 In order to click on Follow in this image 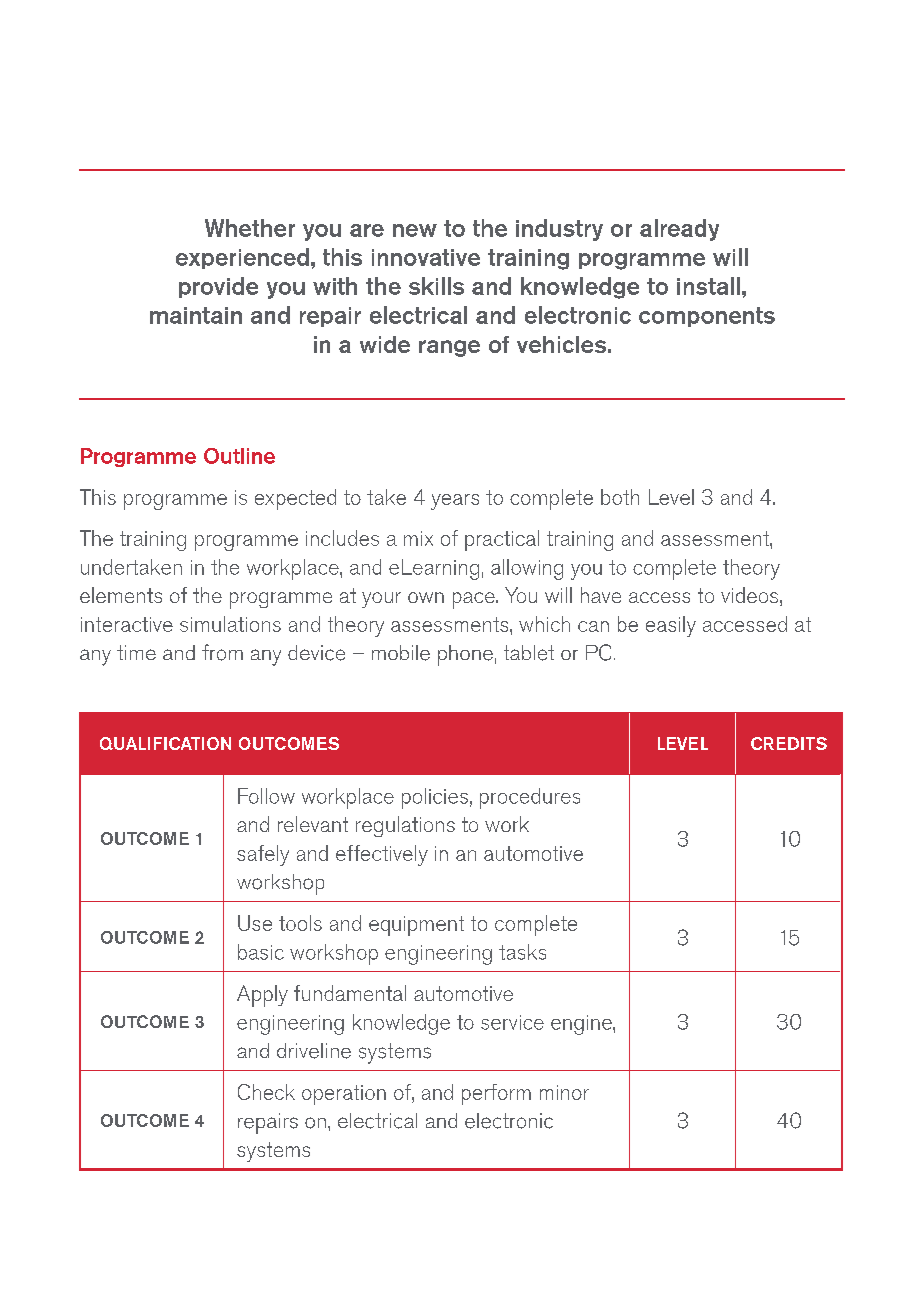, I will do `click(266, 796)`.
